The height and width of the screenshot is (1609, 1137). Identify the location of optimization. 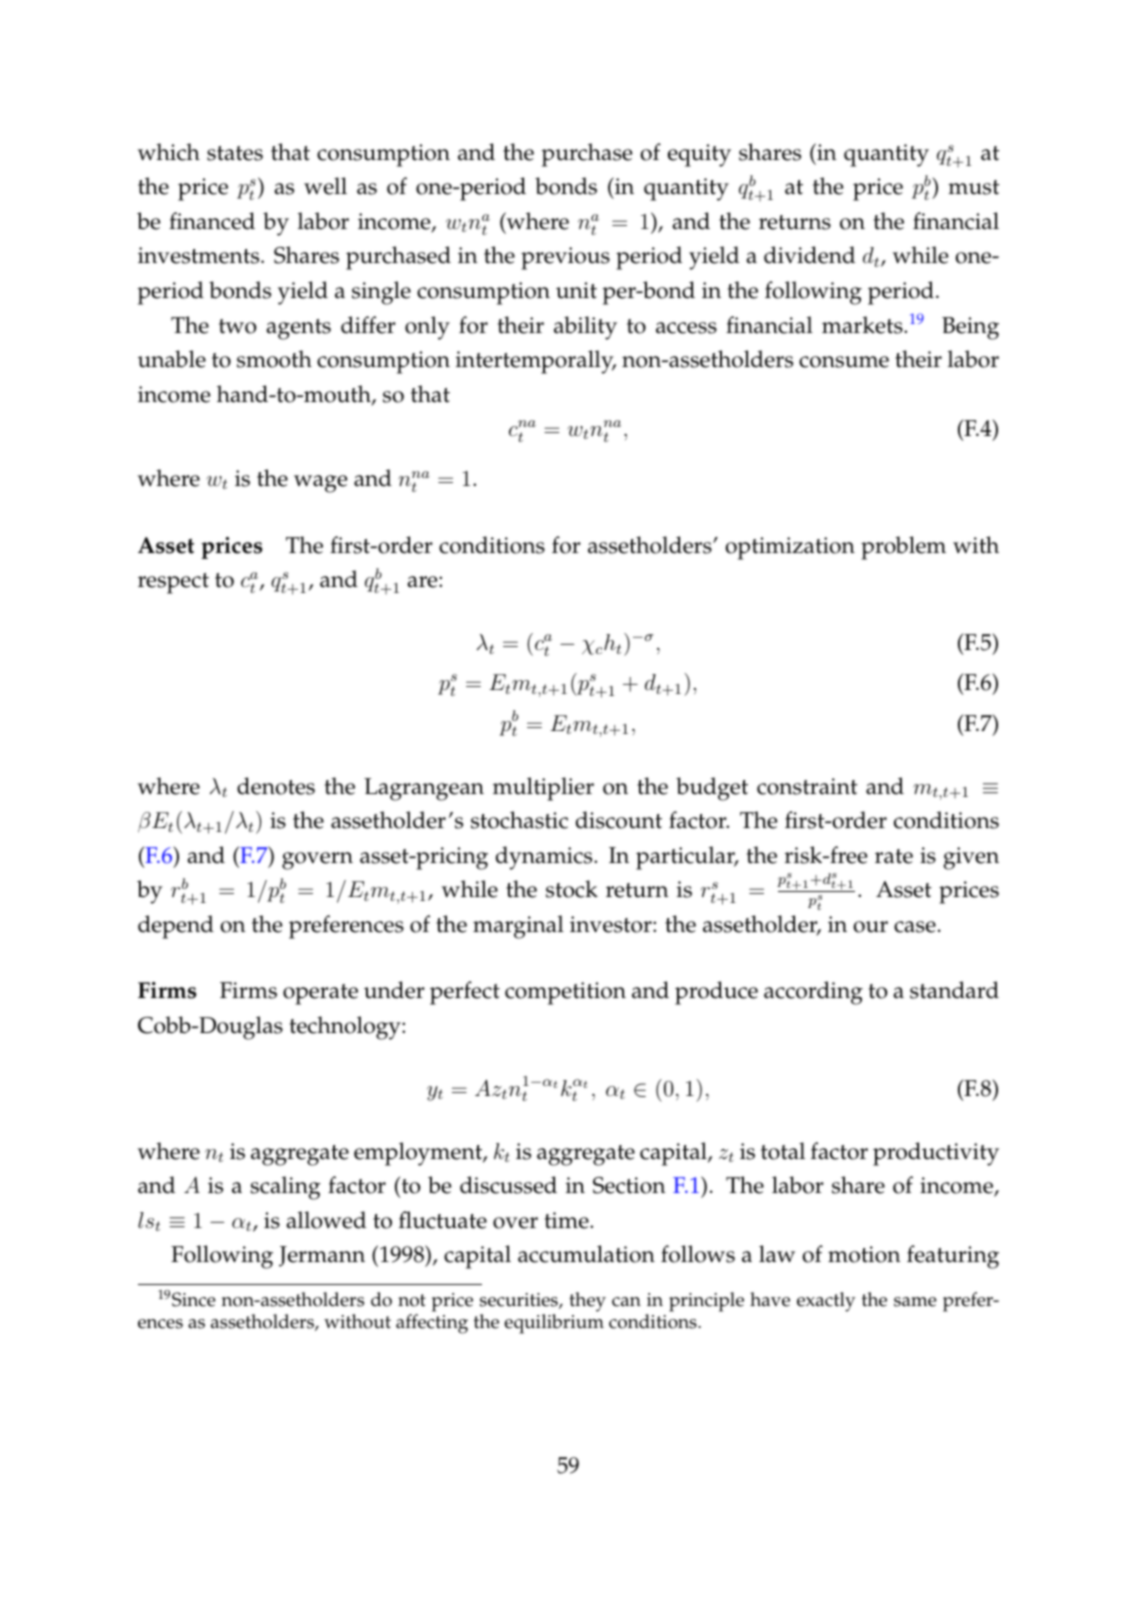
(790, 548).
